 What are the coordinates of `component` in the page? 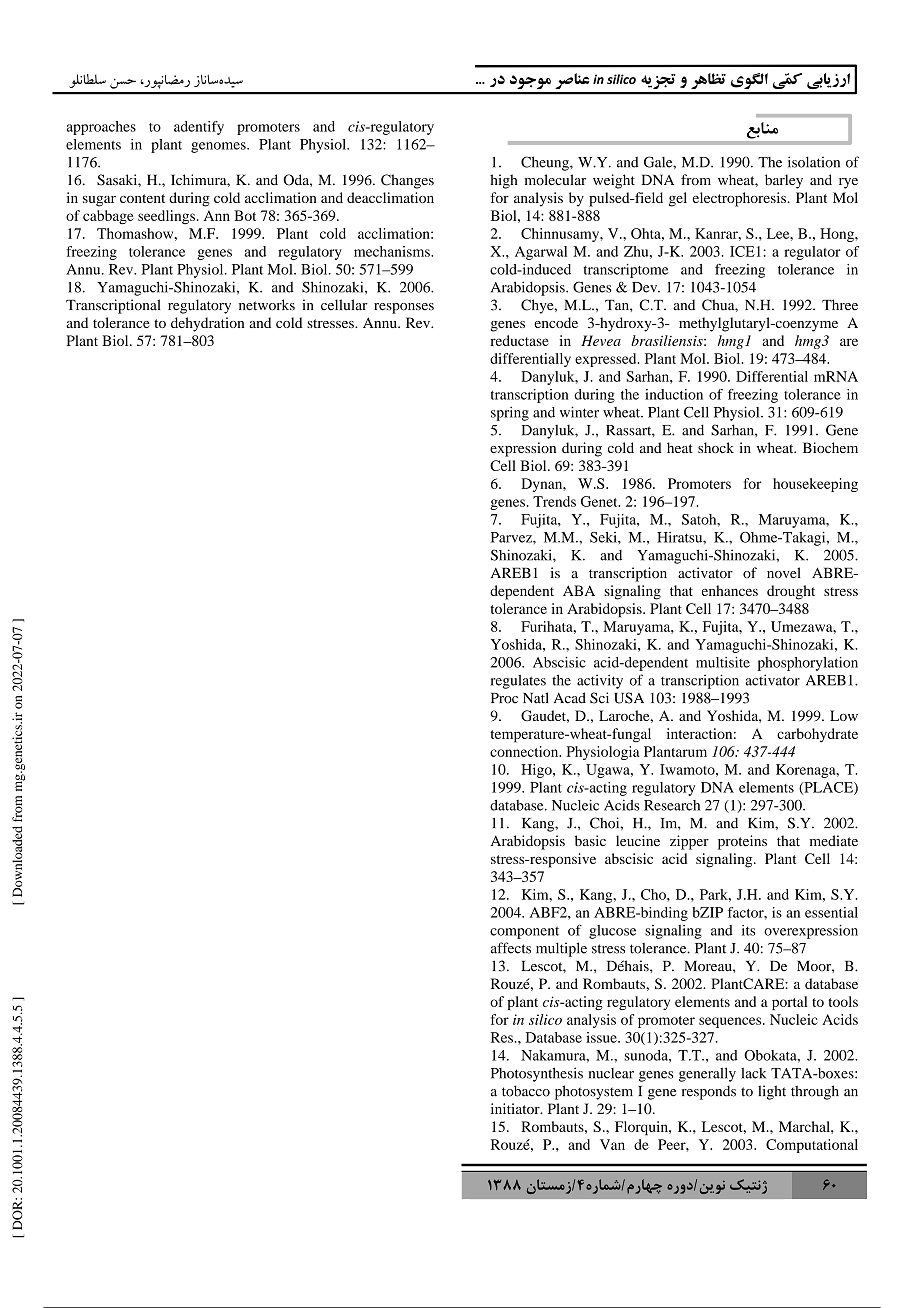 It's located at (524, 932).
